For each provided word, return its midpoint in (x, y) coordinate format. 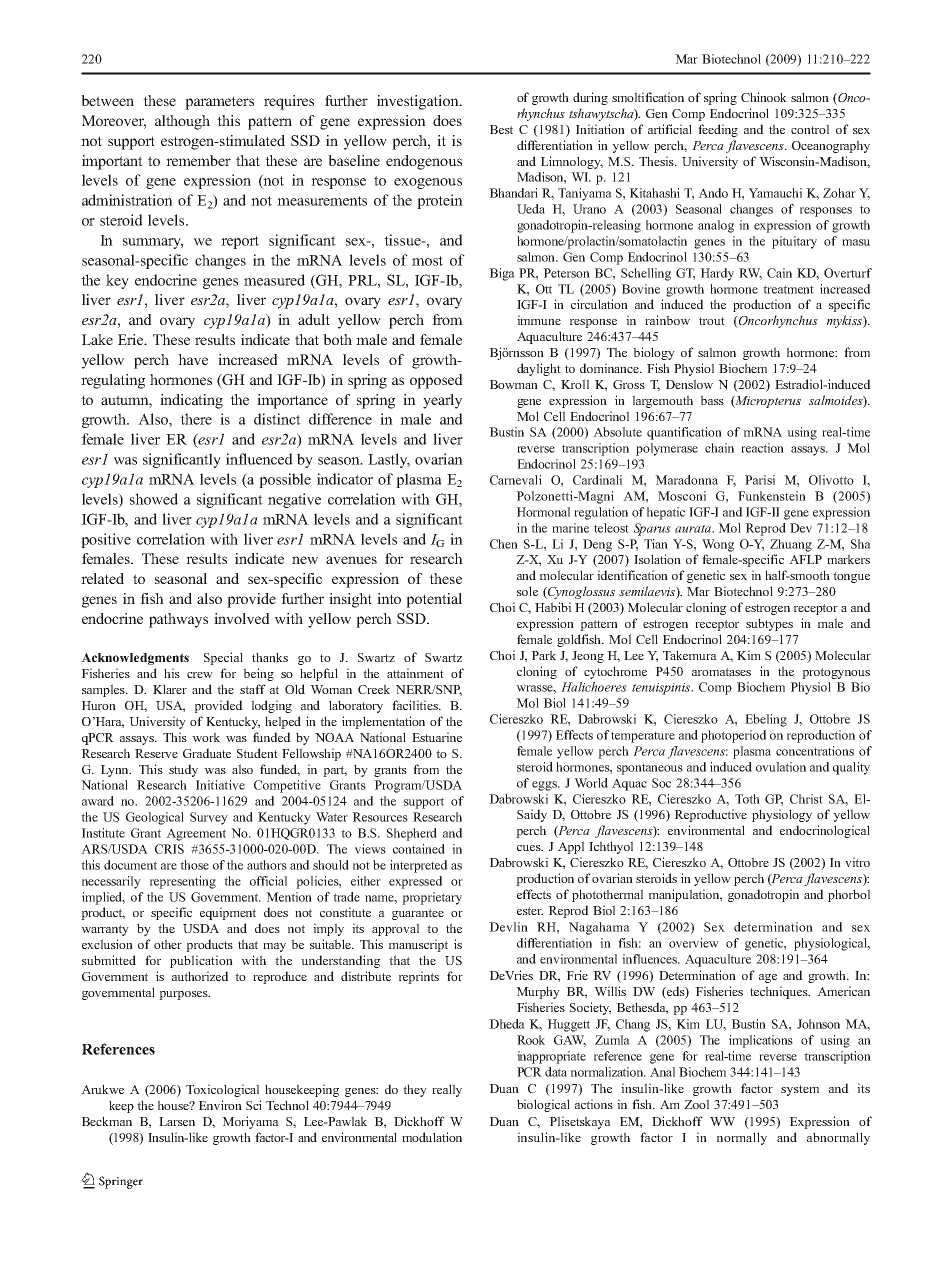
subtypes (769, 624)
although (182, 122)
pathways (178, 620)
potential (434, 600)
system (800, 1090)
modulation (432, 1137)
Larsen (177, 1121)
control (810, 129)
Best (501, 129)
